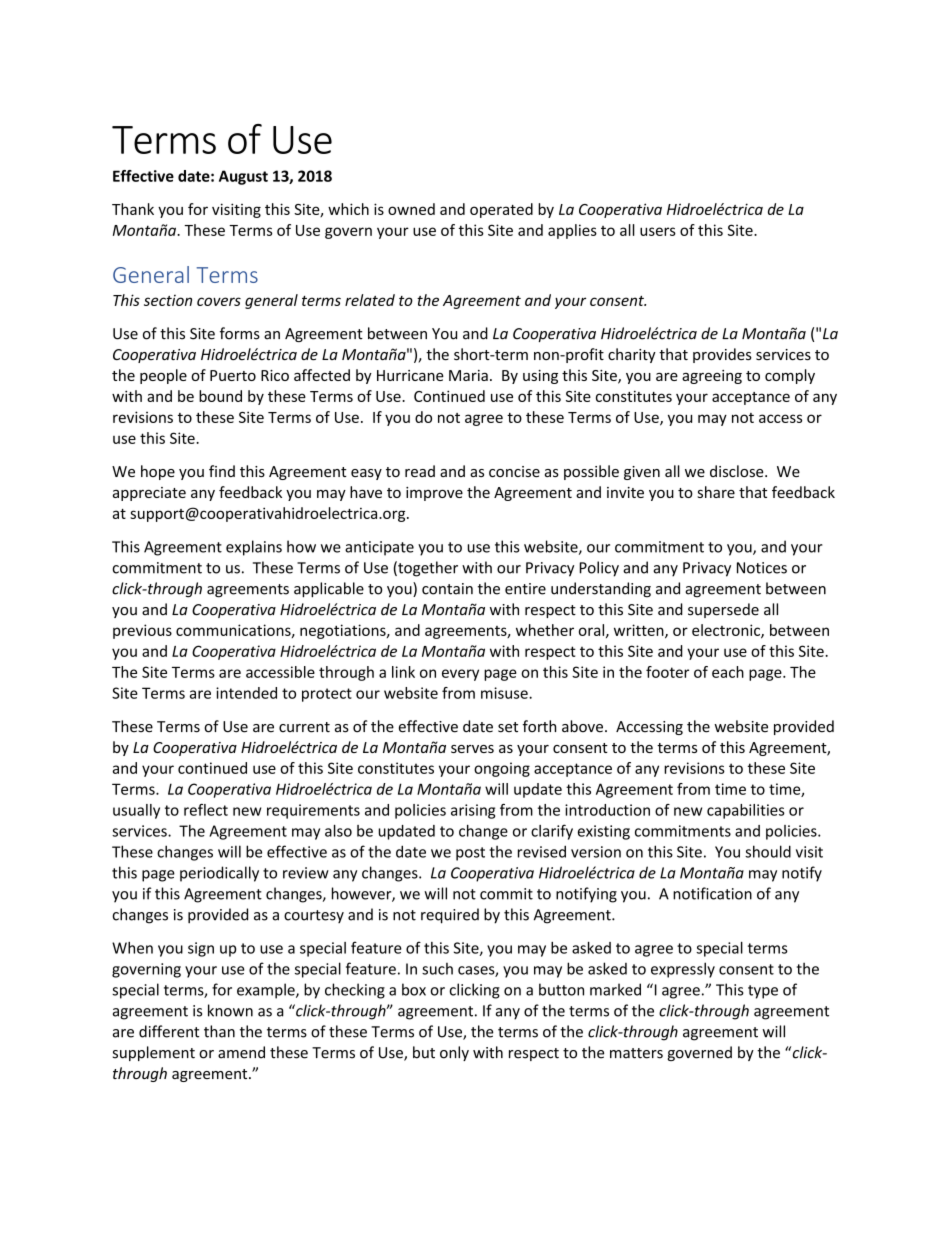 The image size is (952, 1233). Describe the element at coordinates (473, 811) in the screenshot. I see `arising` at that location.
